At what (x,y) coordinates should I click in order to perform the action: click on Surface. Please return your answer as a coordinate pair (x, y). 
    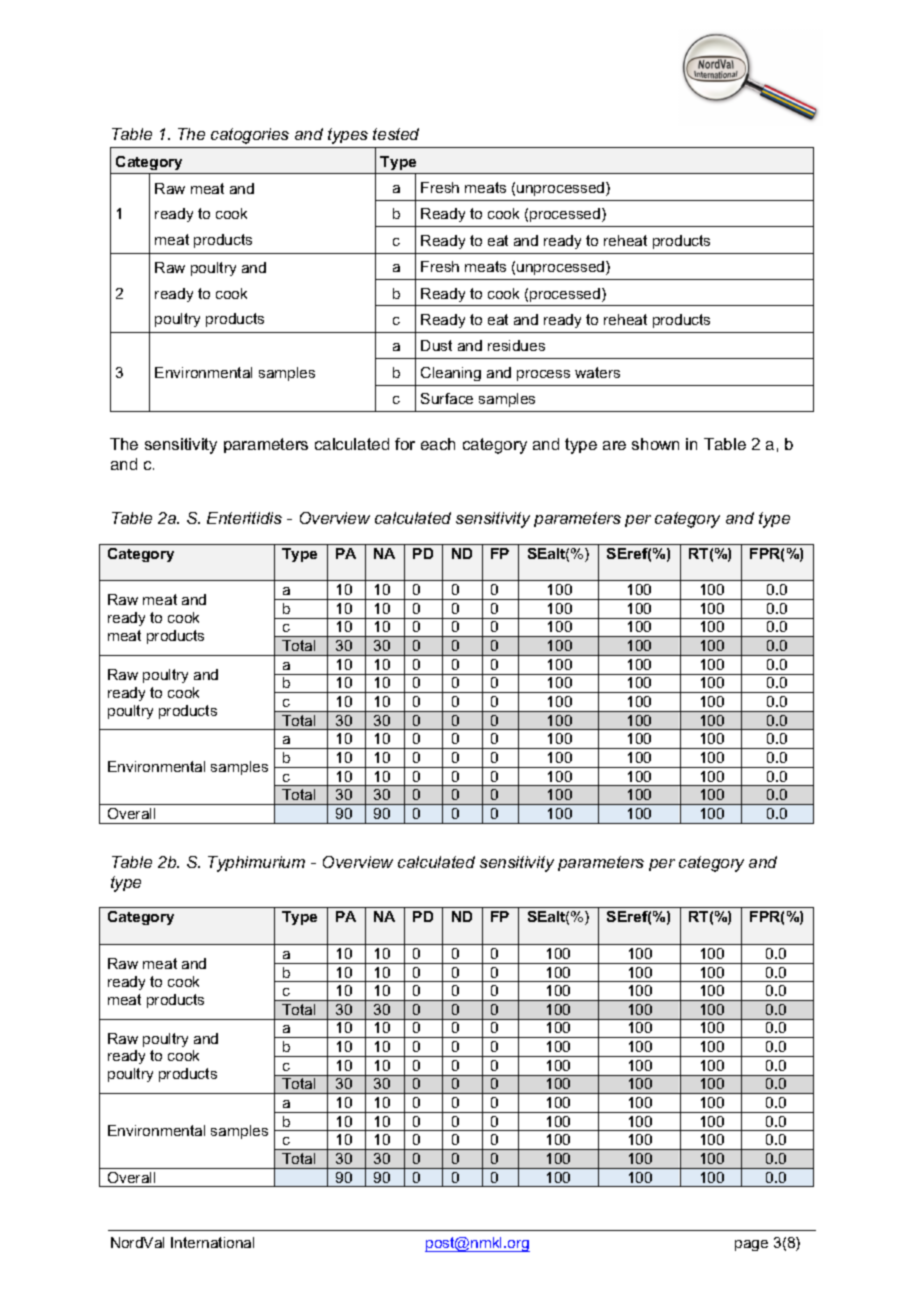
    Looking at the image, I should click on (447, 398).
